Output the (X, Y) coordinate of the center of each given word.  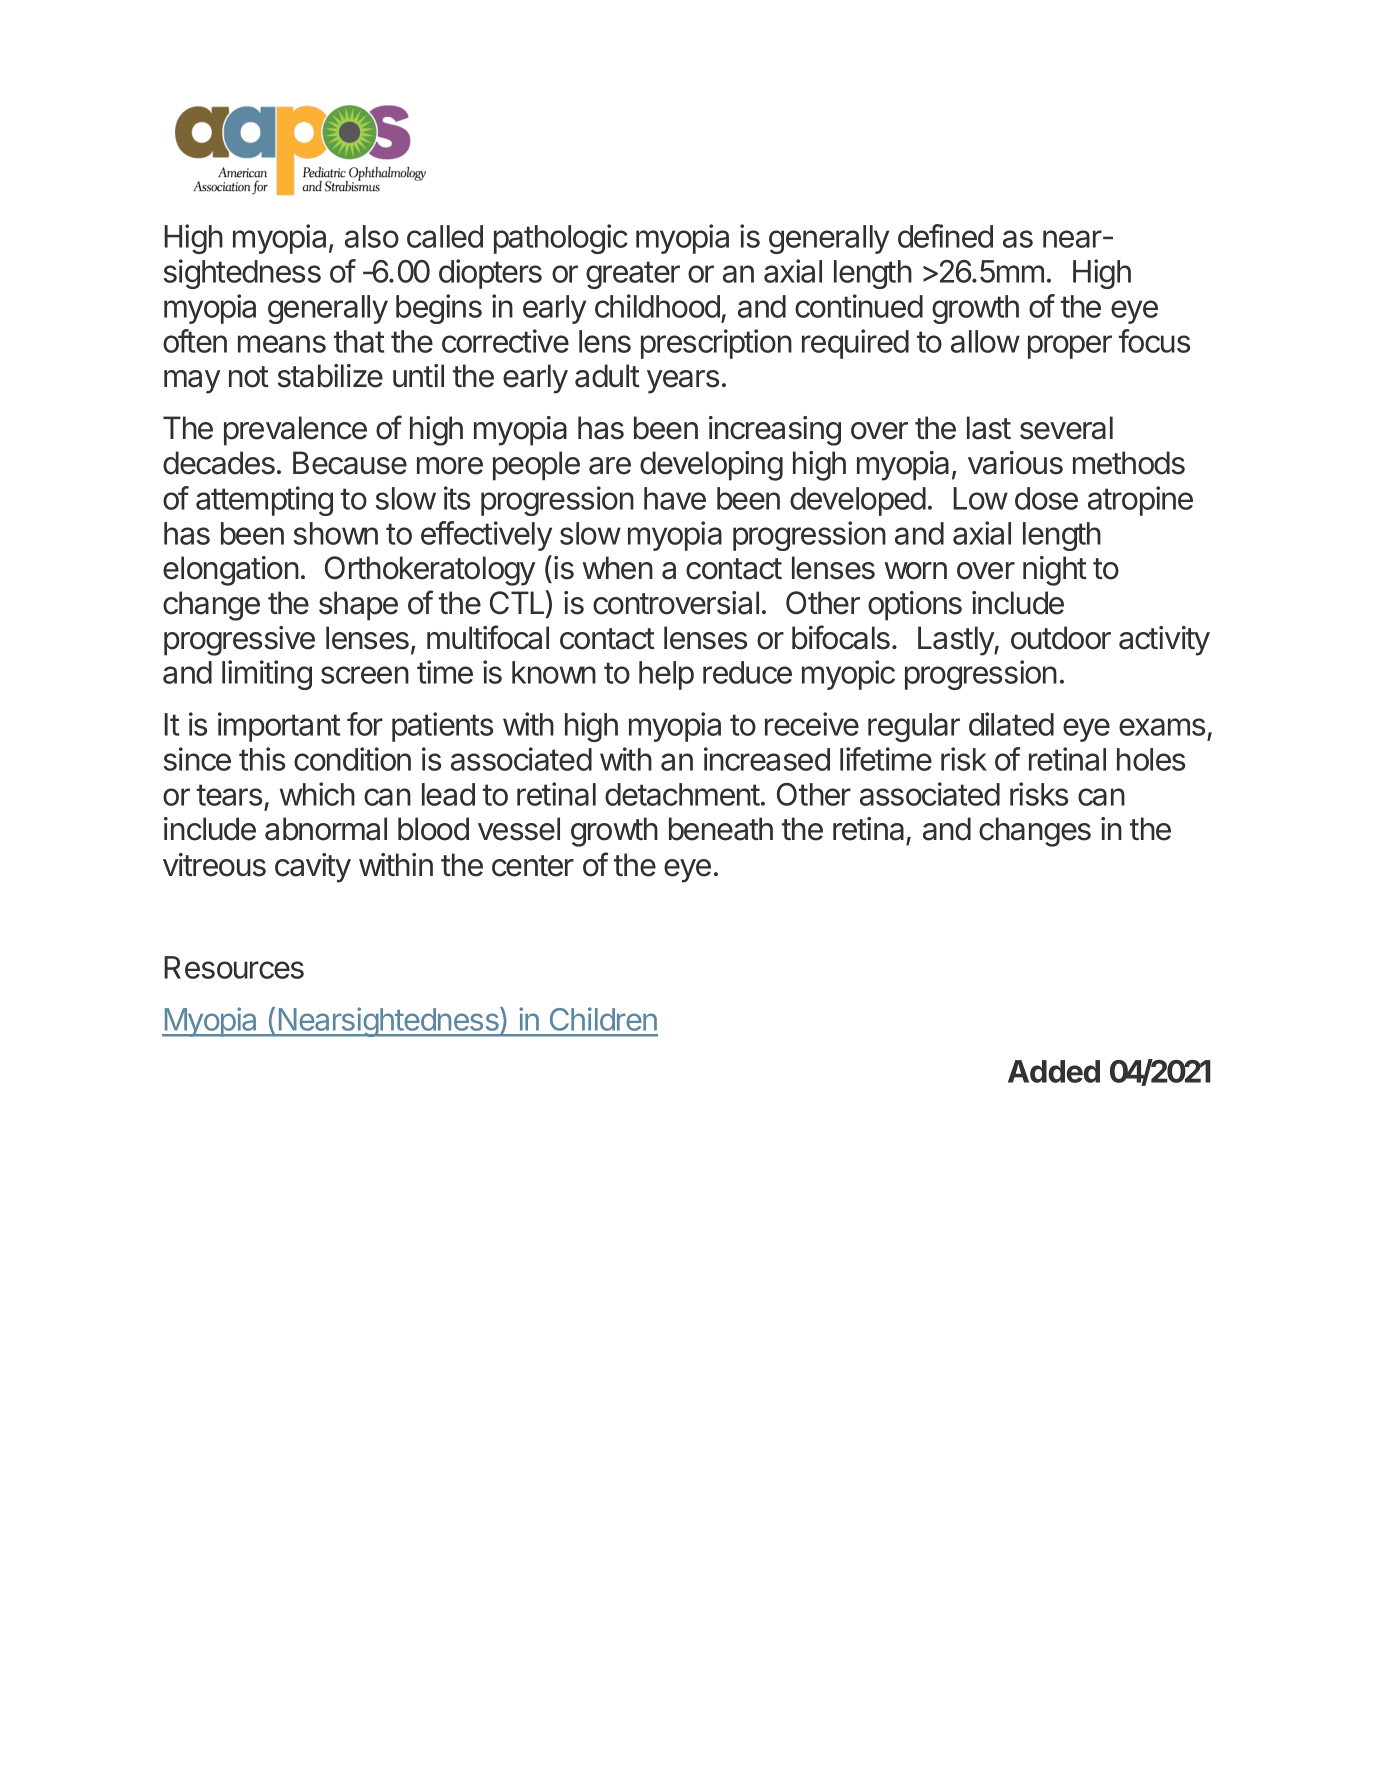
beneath (721, 829)
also (372, 236)
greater (633, 275)
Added (1054, 1071)
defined (945, 236)
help (666, 675)
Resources (234, 967)
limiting (267, 675)
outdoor (1061, 638)
